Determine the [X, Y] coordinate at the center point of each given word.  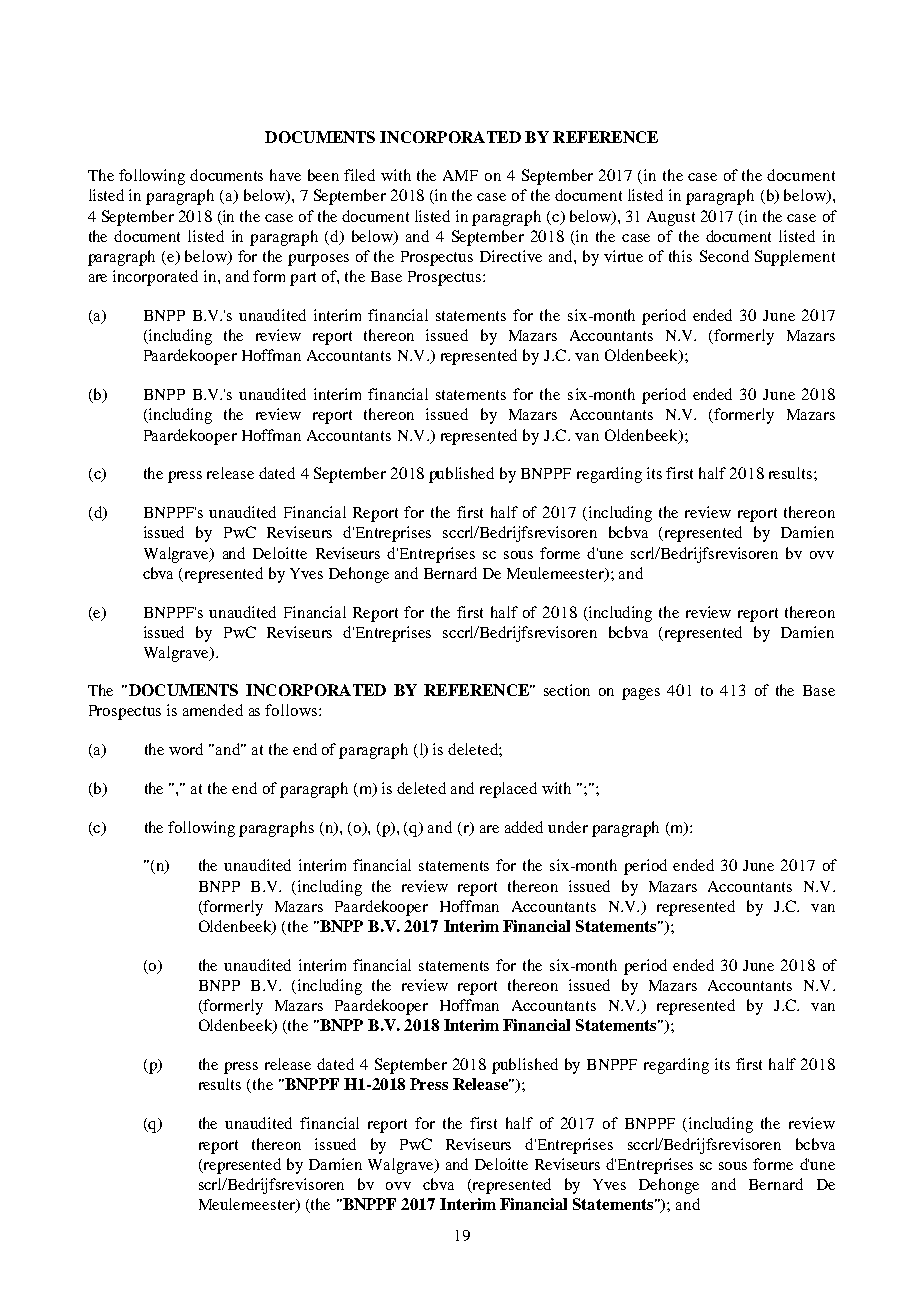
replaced [508, 790]
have [285, 175]
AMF [460, 175]
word [186, 749]
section [567, 690]
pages [641, 694]
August [671, 218]
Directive [511, 256]
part [303, 279]
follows [291, 710]
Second [724, 256]
